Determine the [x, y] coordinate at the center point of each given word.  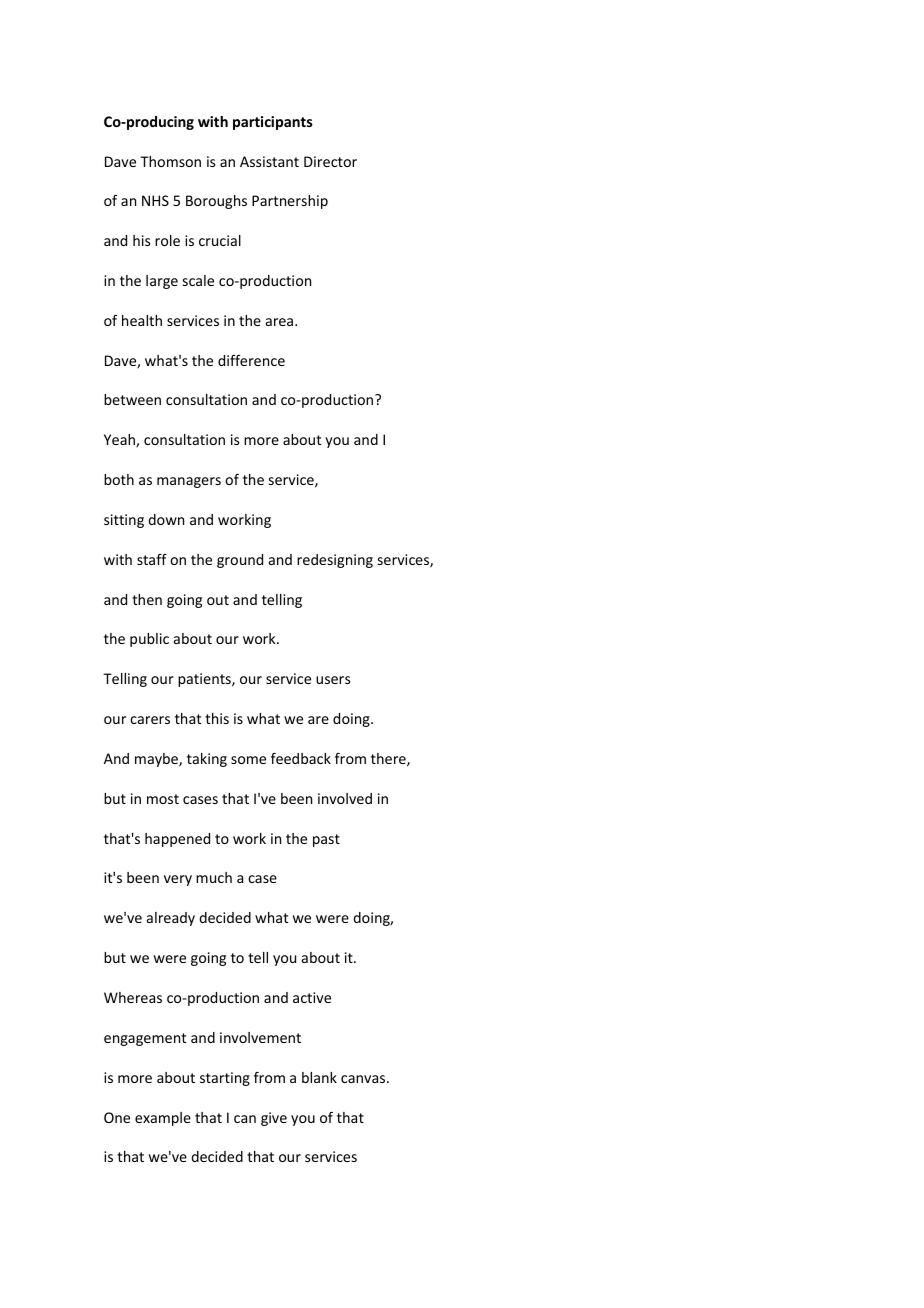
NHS [155, 200]
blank [319, 1077]
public [149, 640]
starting [225, 1079]
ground [240, 561]
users [333, 680]
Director [330, 161]
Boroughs [216, 202]
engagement [145, 1039]
